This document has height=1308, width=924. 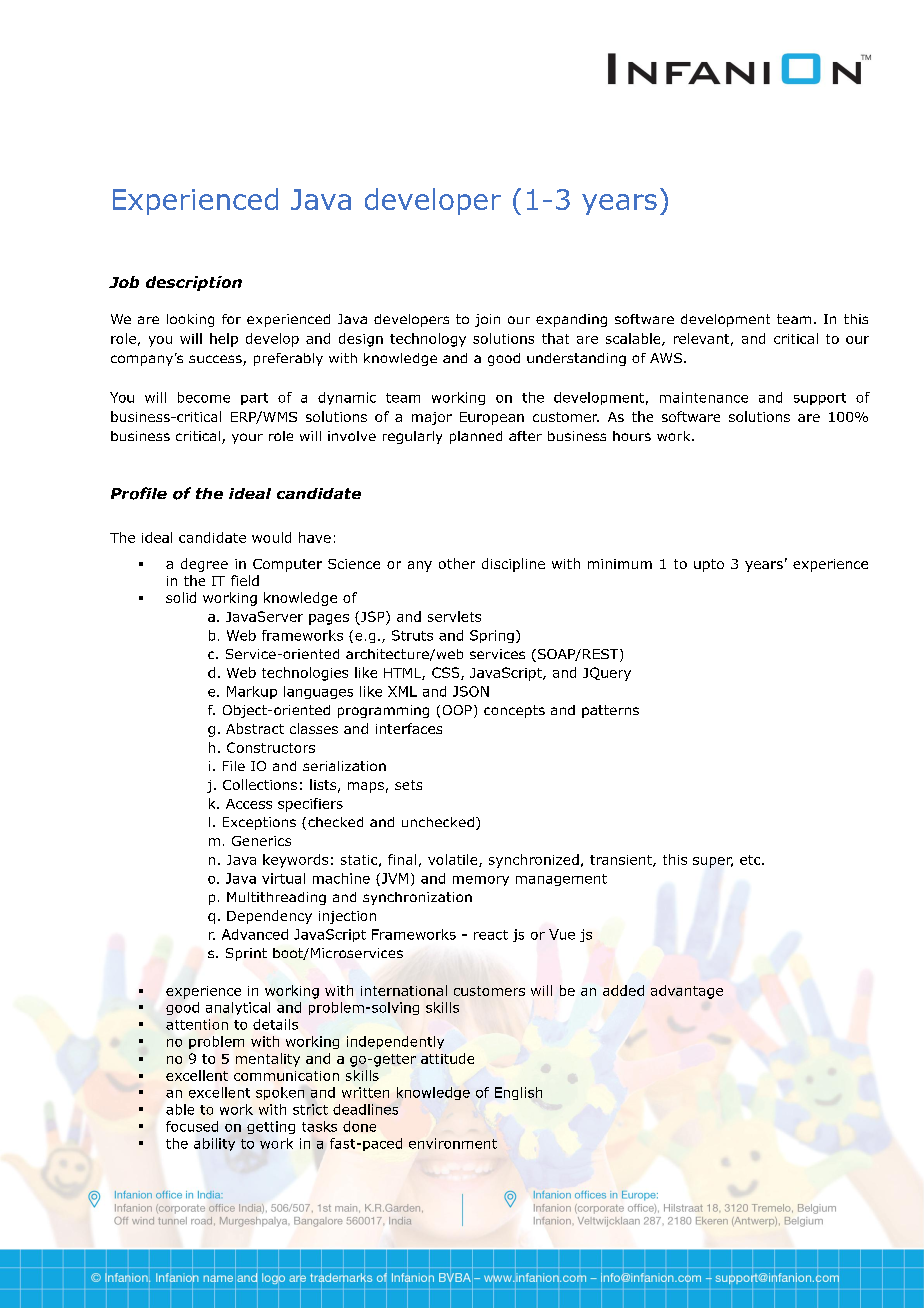 What do you see at coordinates (751, 860) in the document?
I see `etc` at bounding box center [751, 860].
